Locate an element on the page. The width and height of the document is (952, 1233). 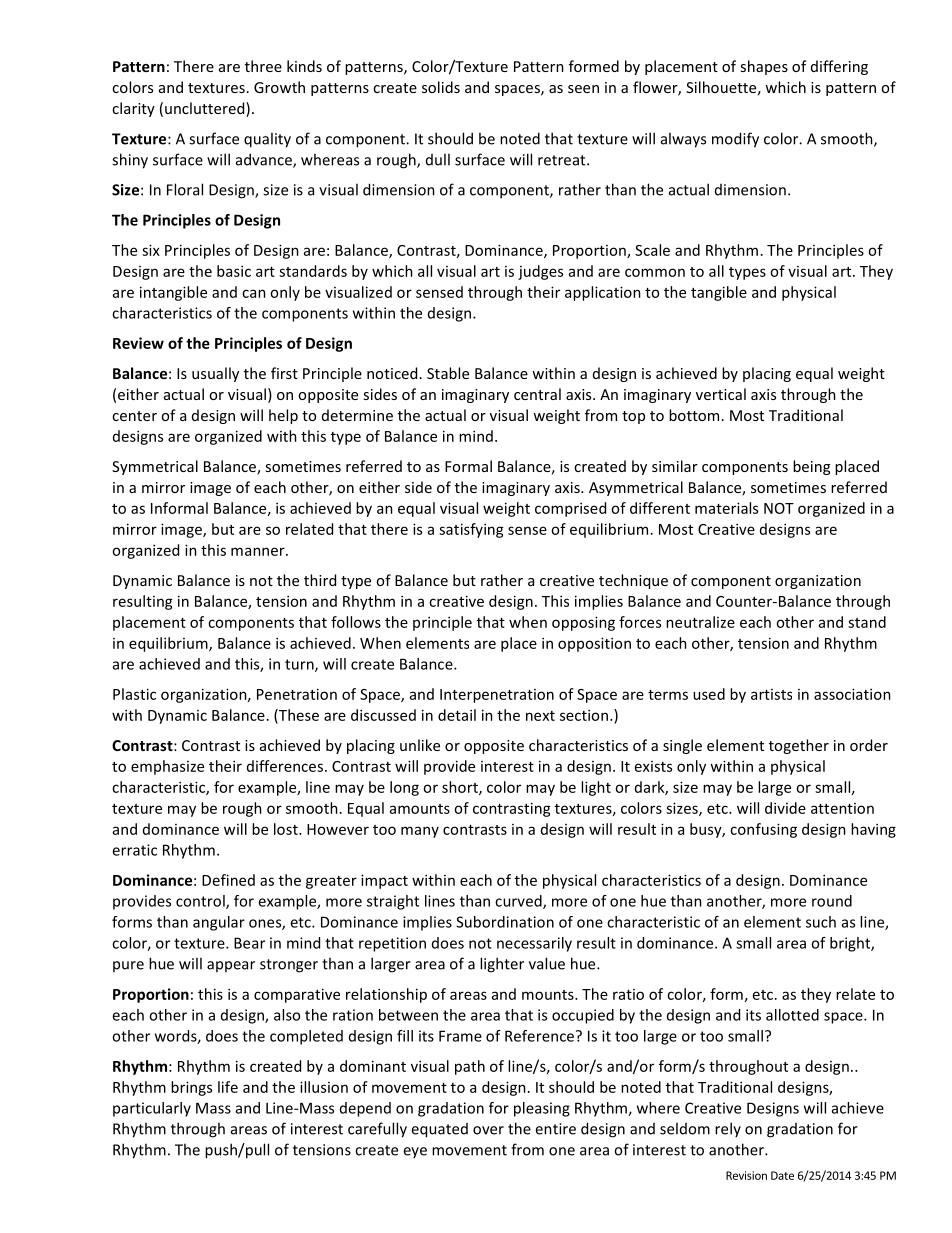
shapes is located at coordinates (764, 67).
